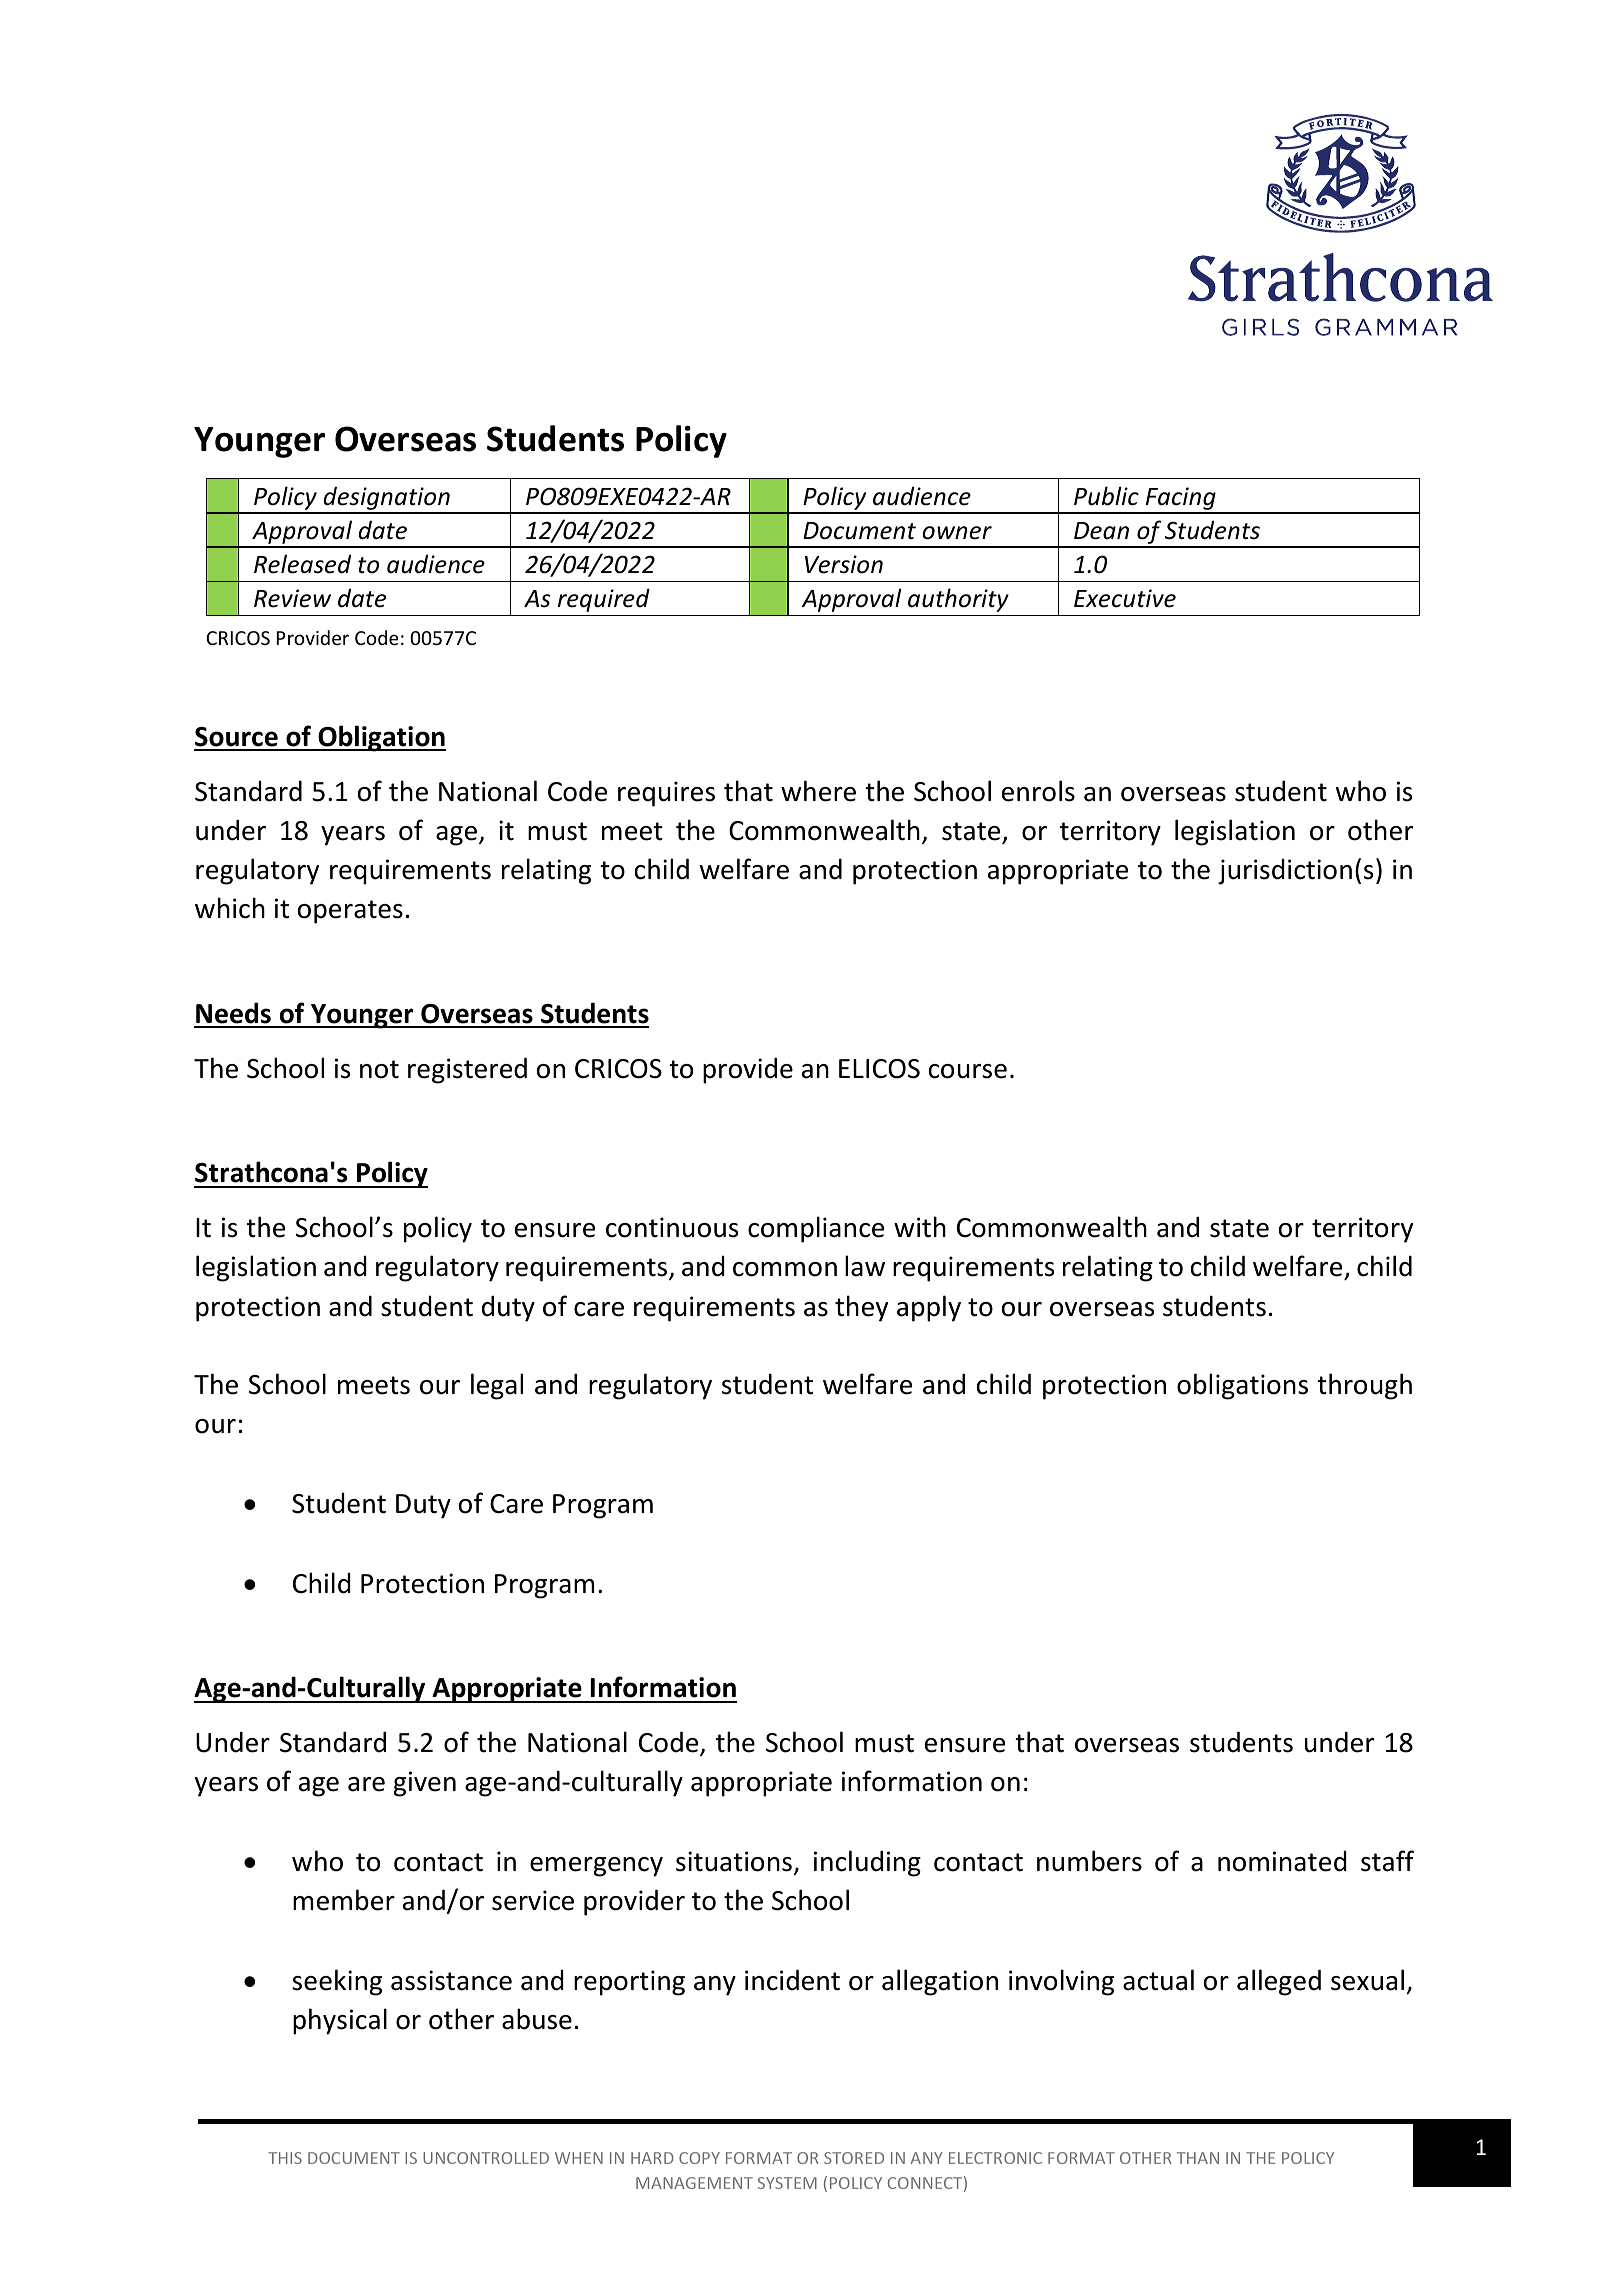 Image resolution: width=1608 pixels, height=2275 pixels. I want to click on Executive, so click(1125, 598).
